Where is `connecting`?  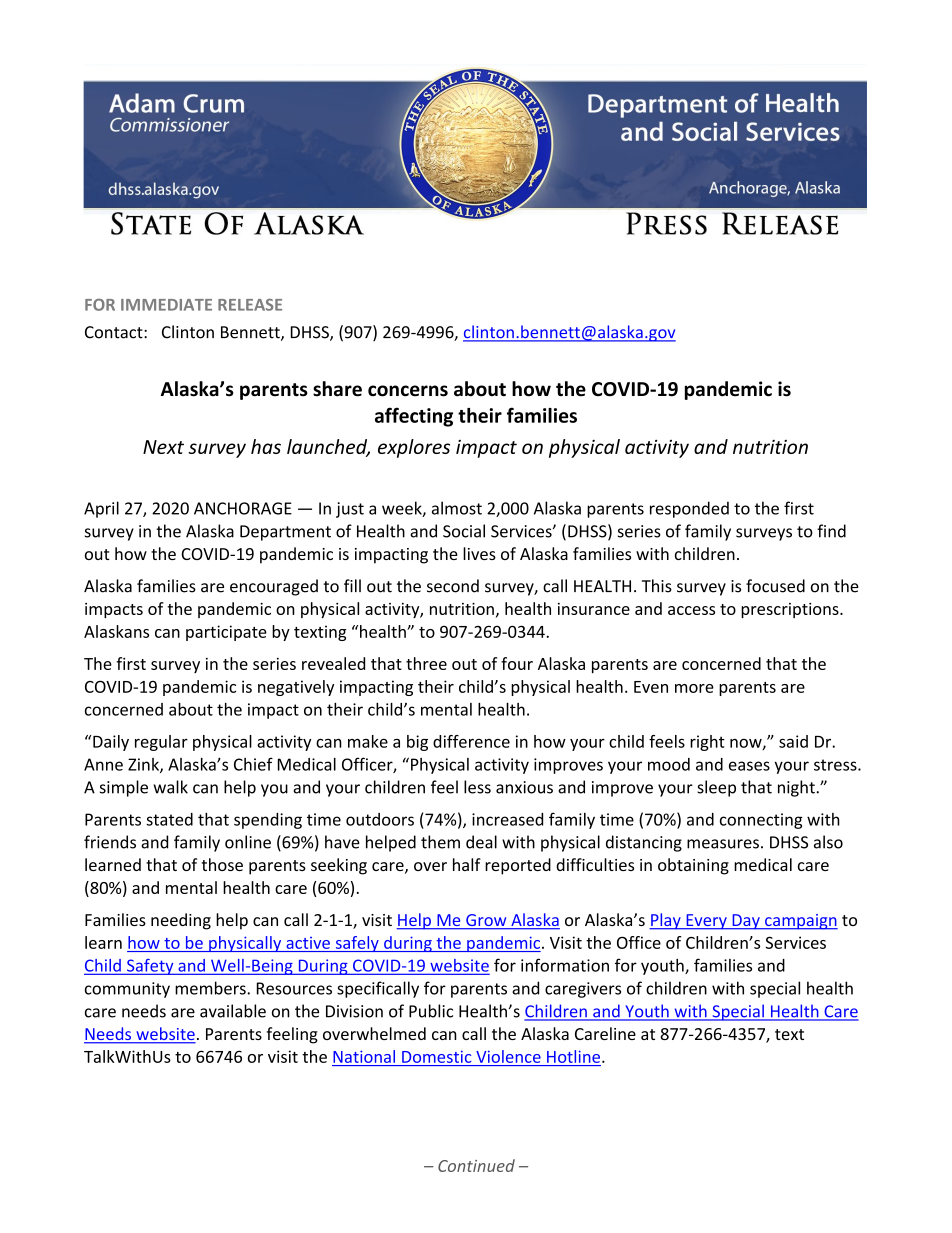 connecting is located at coordinates (761, 821).
